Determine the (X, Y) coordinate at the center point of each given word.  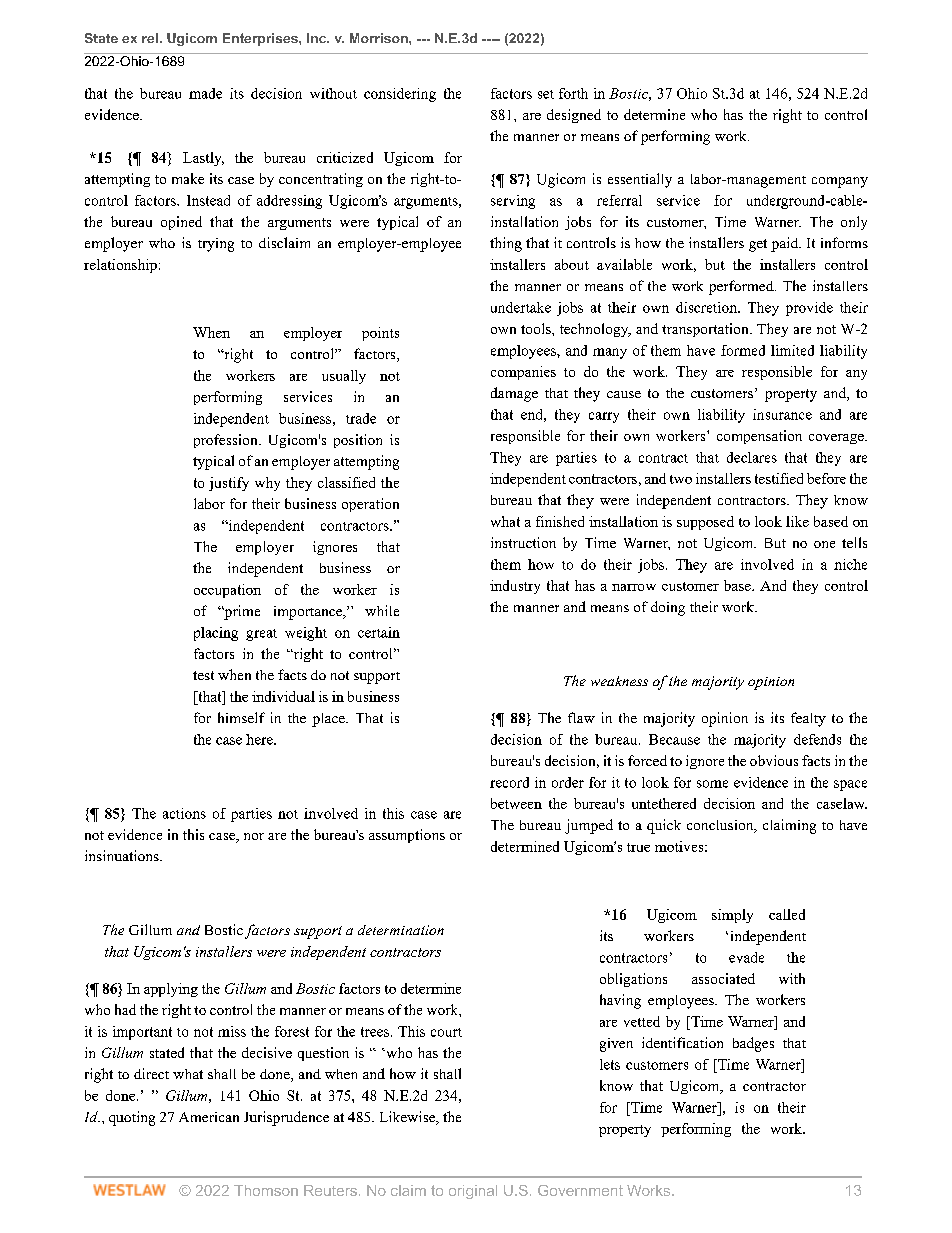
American (209, 1117)
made (205, 93)
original (473, 1192)
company (840, 182)
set (546, 94)
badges (753, 1044)
